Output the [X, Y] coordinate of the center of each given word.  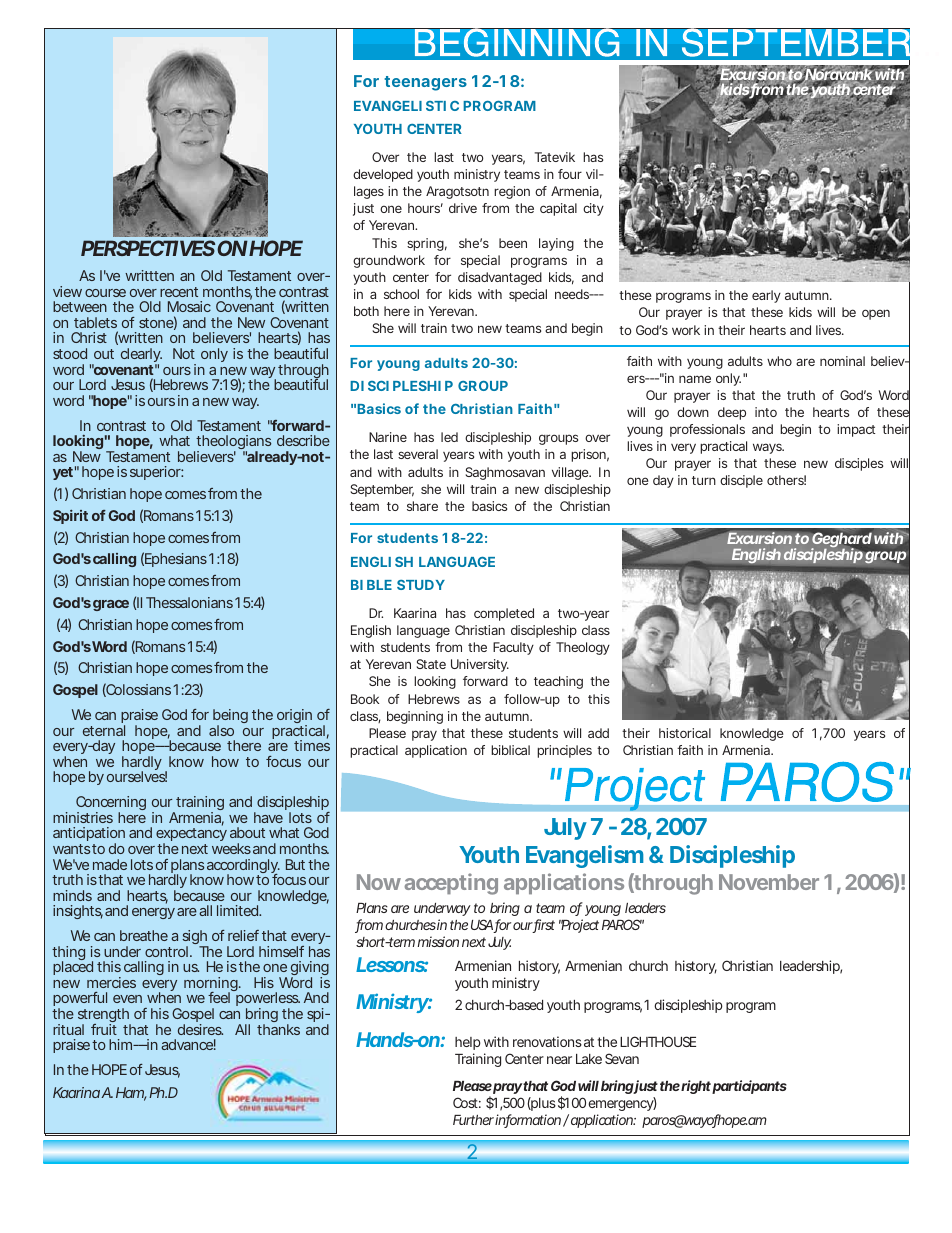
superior [156, 473]
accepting [451, 884]
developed [383, 175]
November [769, 882]
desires [200, 1029]
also [221, 730]
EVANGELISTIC [406, 106]
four [570, 174]
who [779, 361]
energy [153, 913]
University [480, 665]
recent [179, 292]
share [422, 506]
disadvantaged [500, 278]
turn [704, 480]
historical [685, 733]
